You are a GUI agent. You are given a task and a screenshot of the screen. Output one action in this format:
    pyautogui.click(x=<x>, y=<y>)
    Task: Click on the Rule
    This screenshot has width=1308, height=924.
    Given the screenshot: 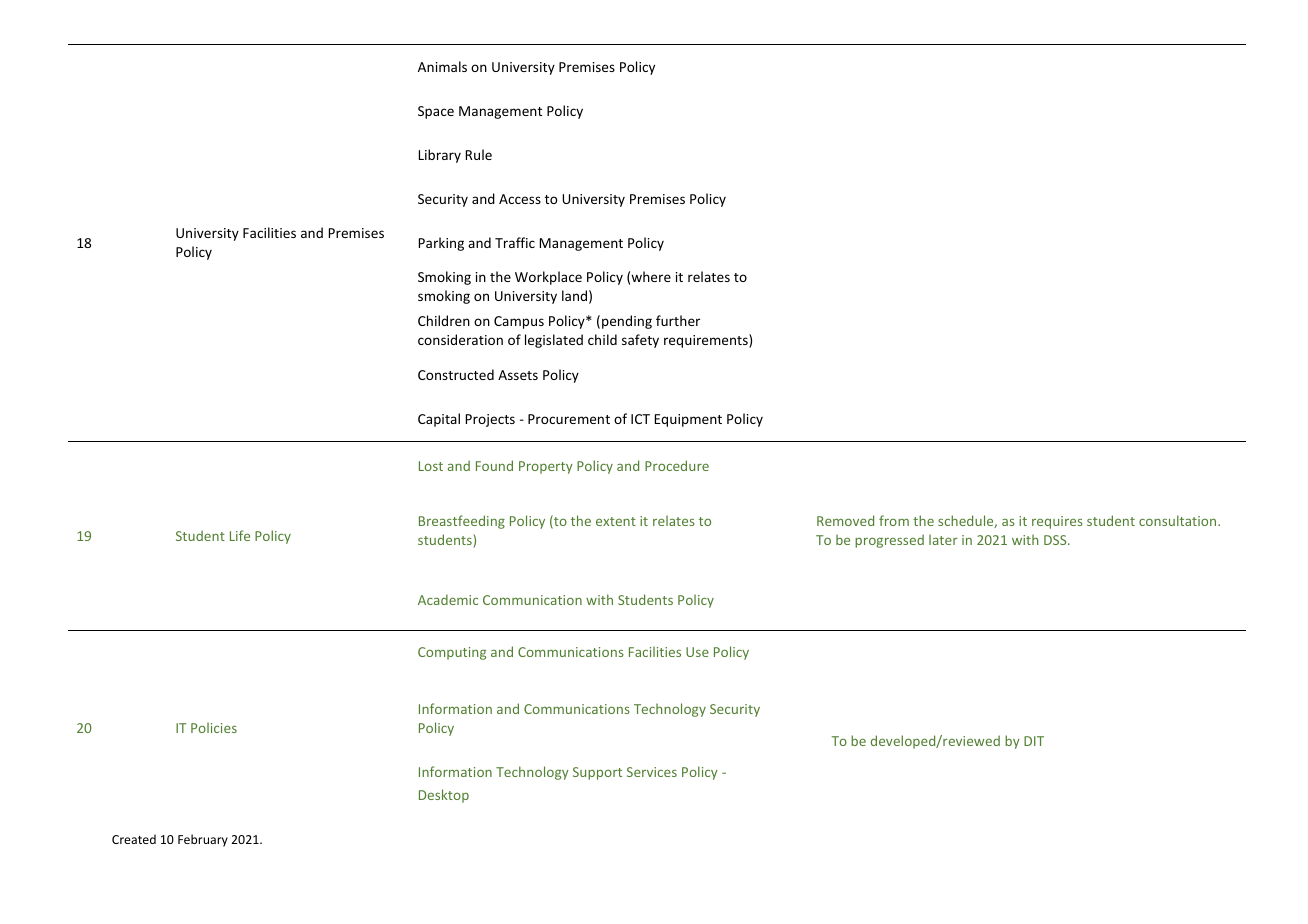 What is the action you would take?
    pyautogui.click(x=479, y=154)
